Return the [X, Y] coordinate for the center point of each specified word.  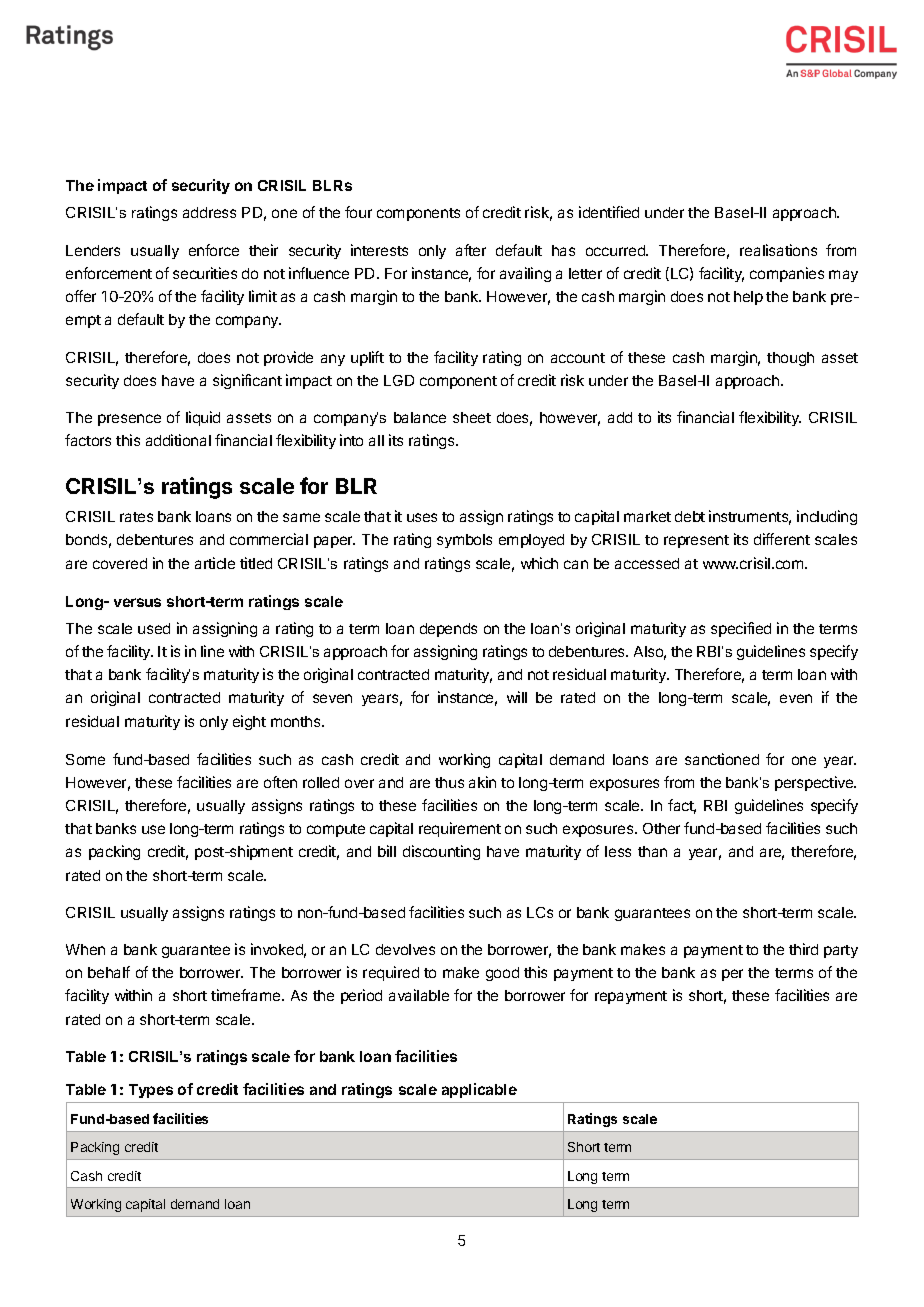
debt [690, 516]
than [652, 851]
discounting [441, 852]
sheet [472, 417]
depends [448, 630]
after [471, 250]
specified [741, 629]
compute [336, 830]
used [154, 628]
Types [151, 1091]
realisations [778, 250]
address [209, 212]
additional [178, 440]
